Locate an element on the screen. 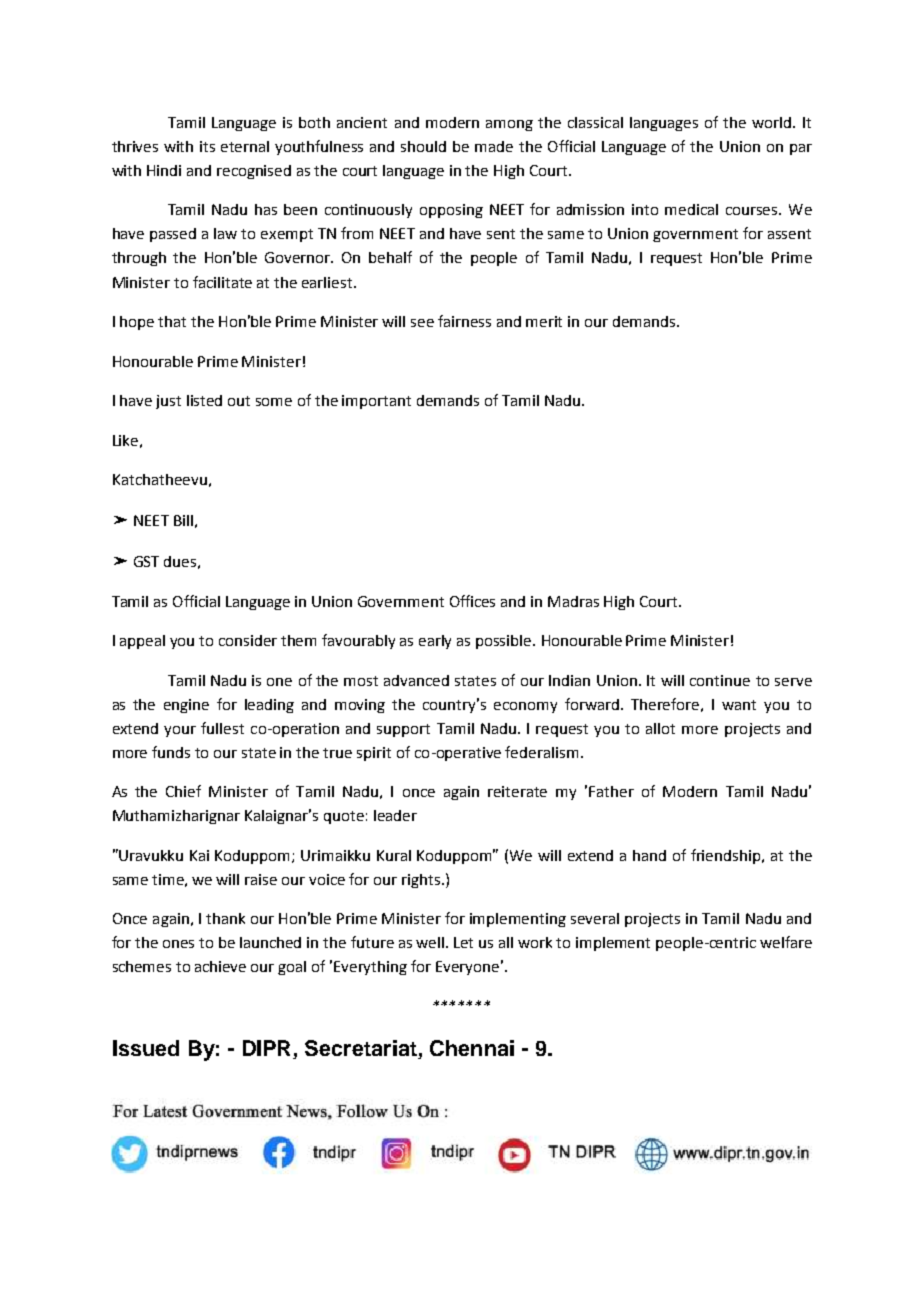 The height and width of the screenshot is (1308, 924). world is located at coordinates (773, 122).
